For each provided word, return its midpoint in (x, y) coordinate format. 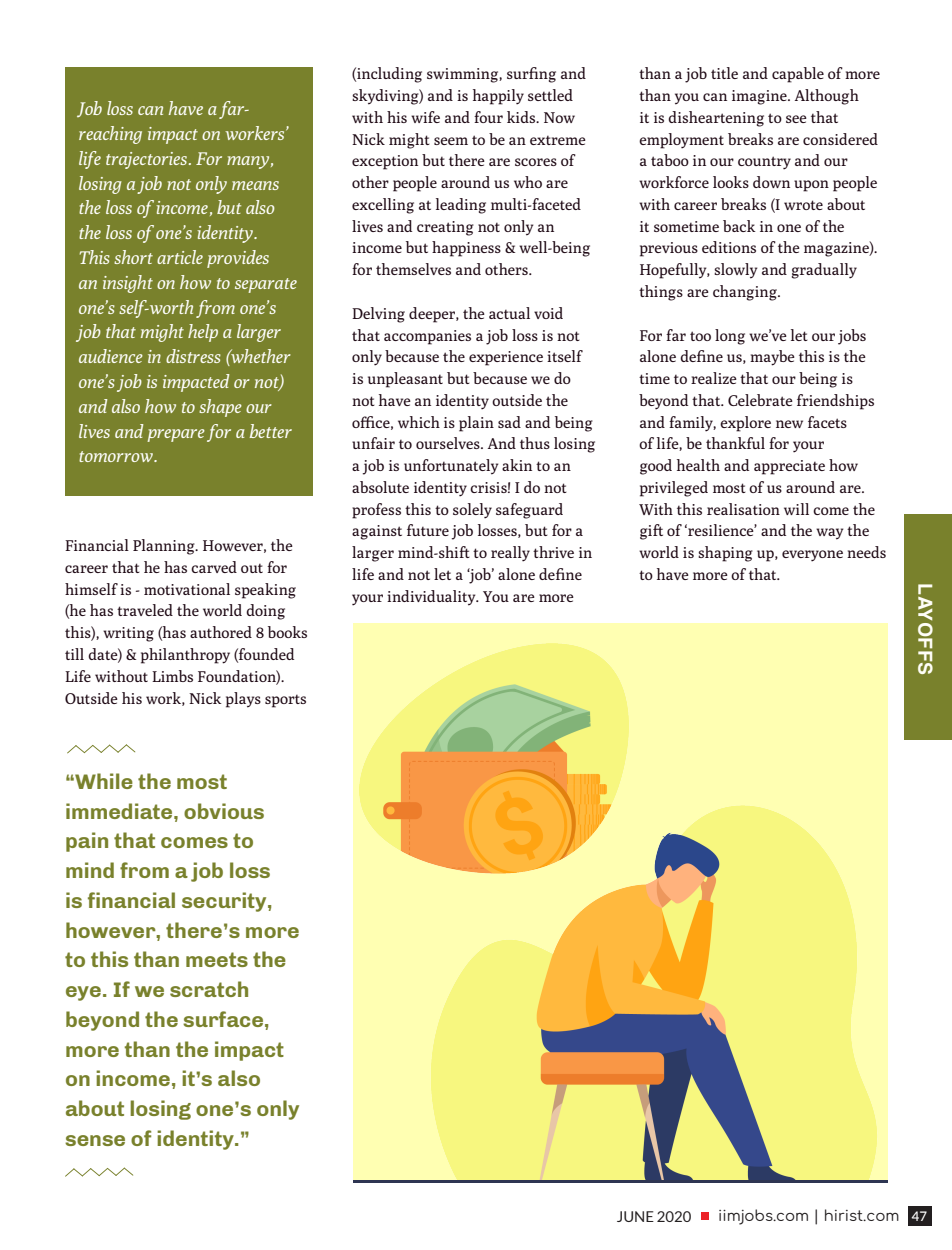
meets (217, 959)
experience (506, 358)
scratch (209, 989)
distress (193, 356)
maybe (772, 358)
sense (95, 1140)
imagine (760, 97)
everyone (812, 556)
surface (223, 1019)
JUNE (635, 1216)
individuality (432, 598)
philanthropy (185, 656)
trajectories (146, 160)
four (488, 117)
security (225, 902)
